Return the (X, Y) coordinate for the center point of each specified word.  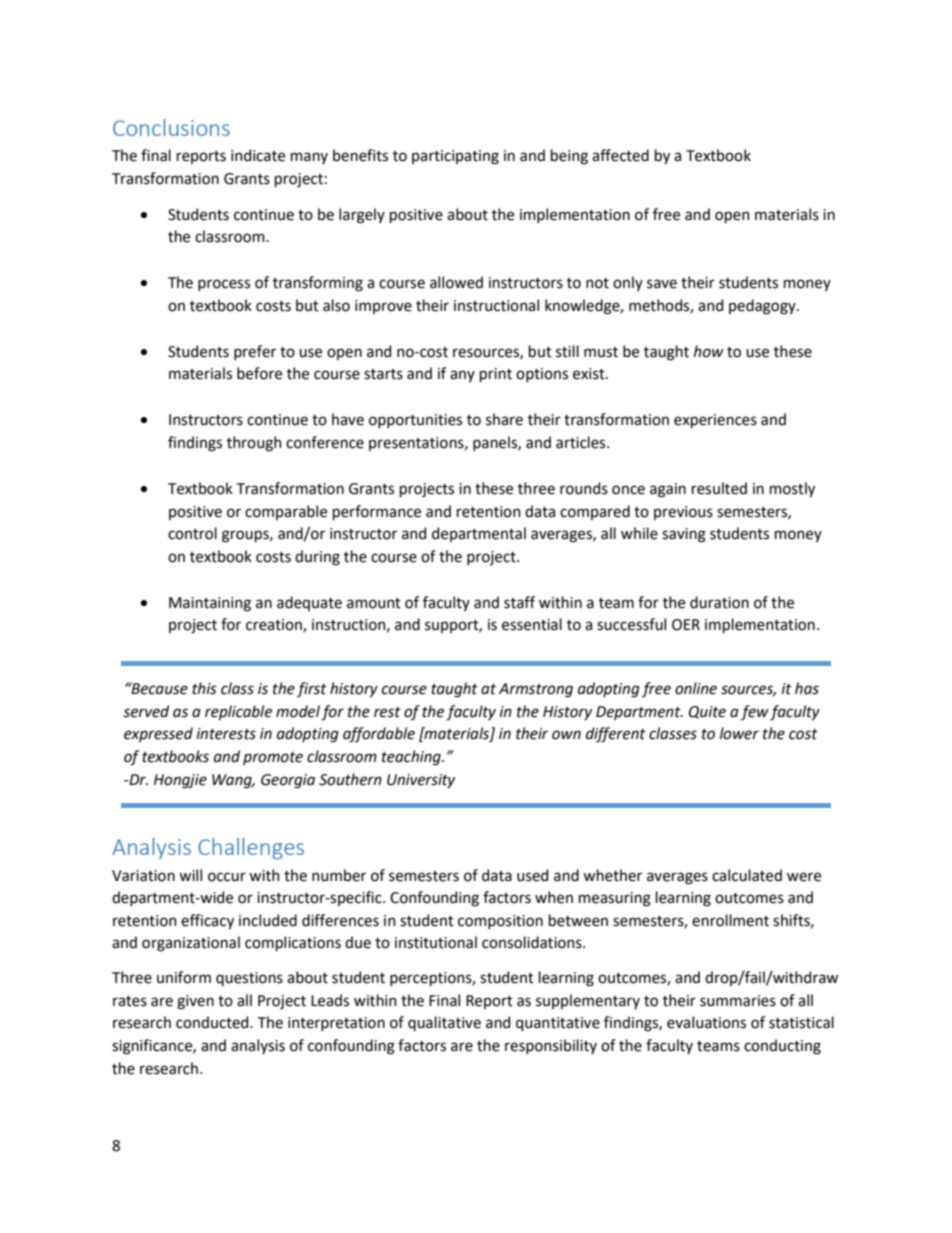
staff (519, 602)
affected (620, 155)
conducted (213, 1022)
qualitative (444, 1023)
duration (719, 602)
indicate (258, 155)
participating (455, 157)
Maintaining (210, 604)
